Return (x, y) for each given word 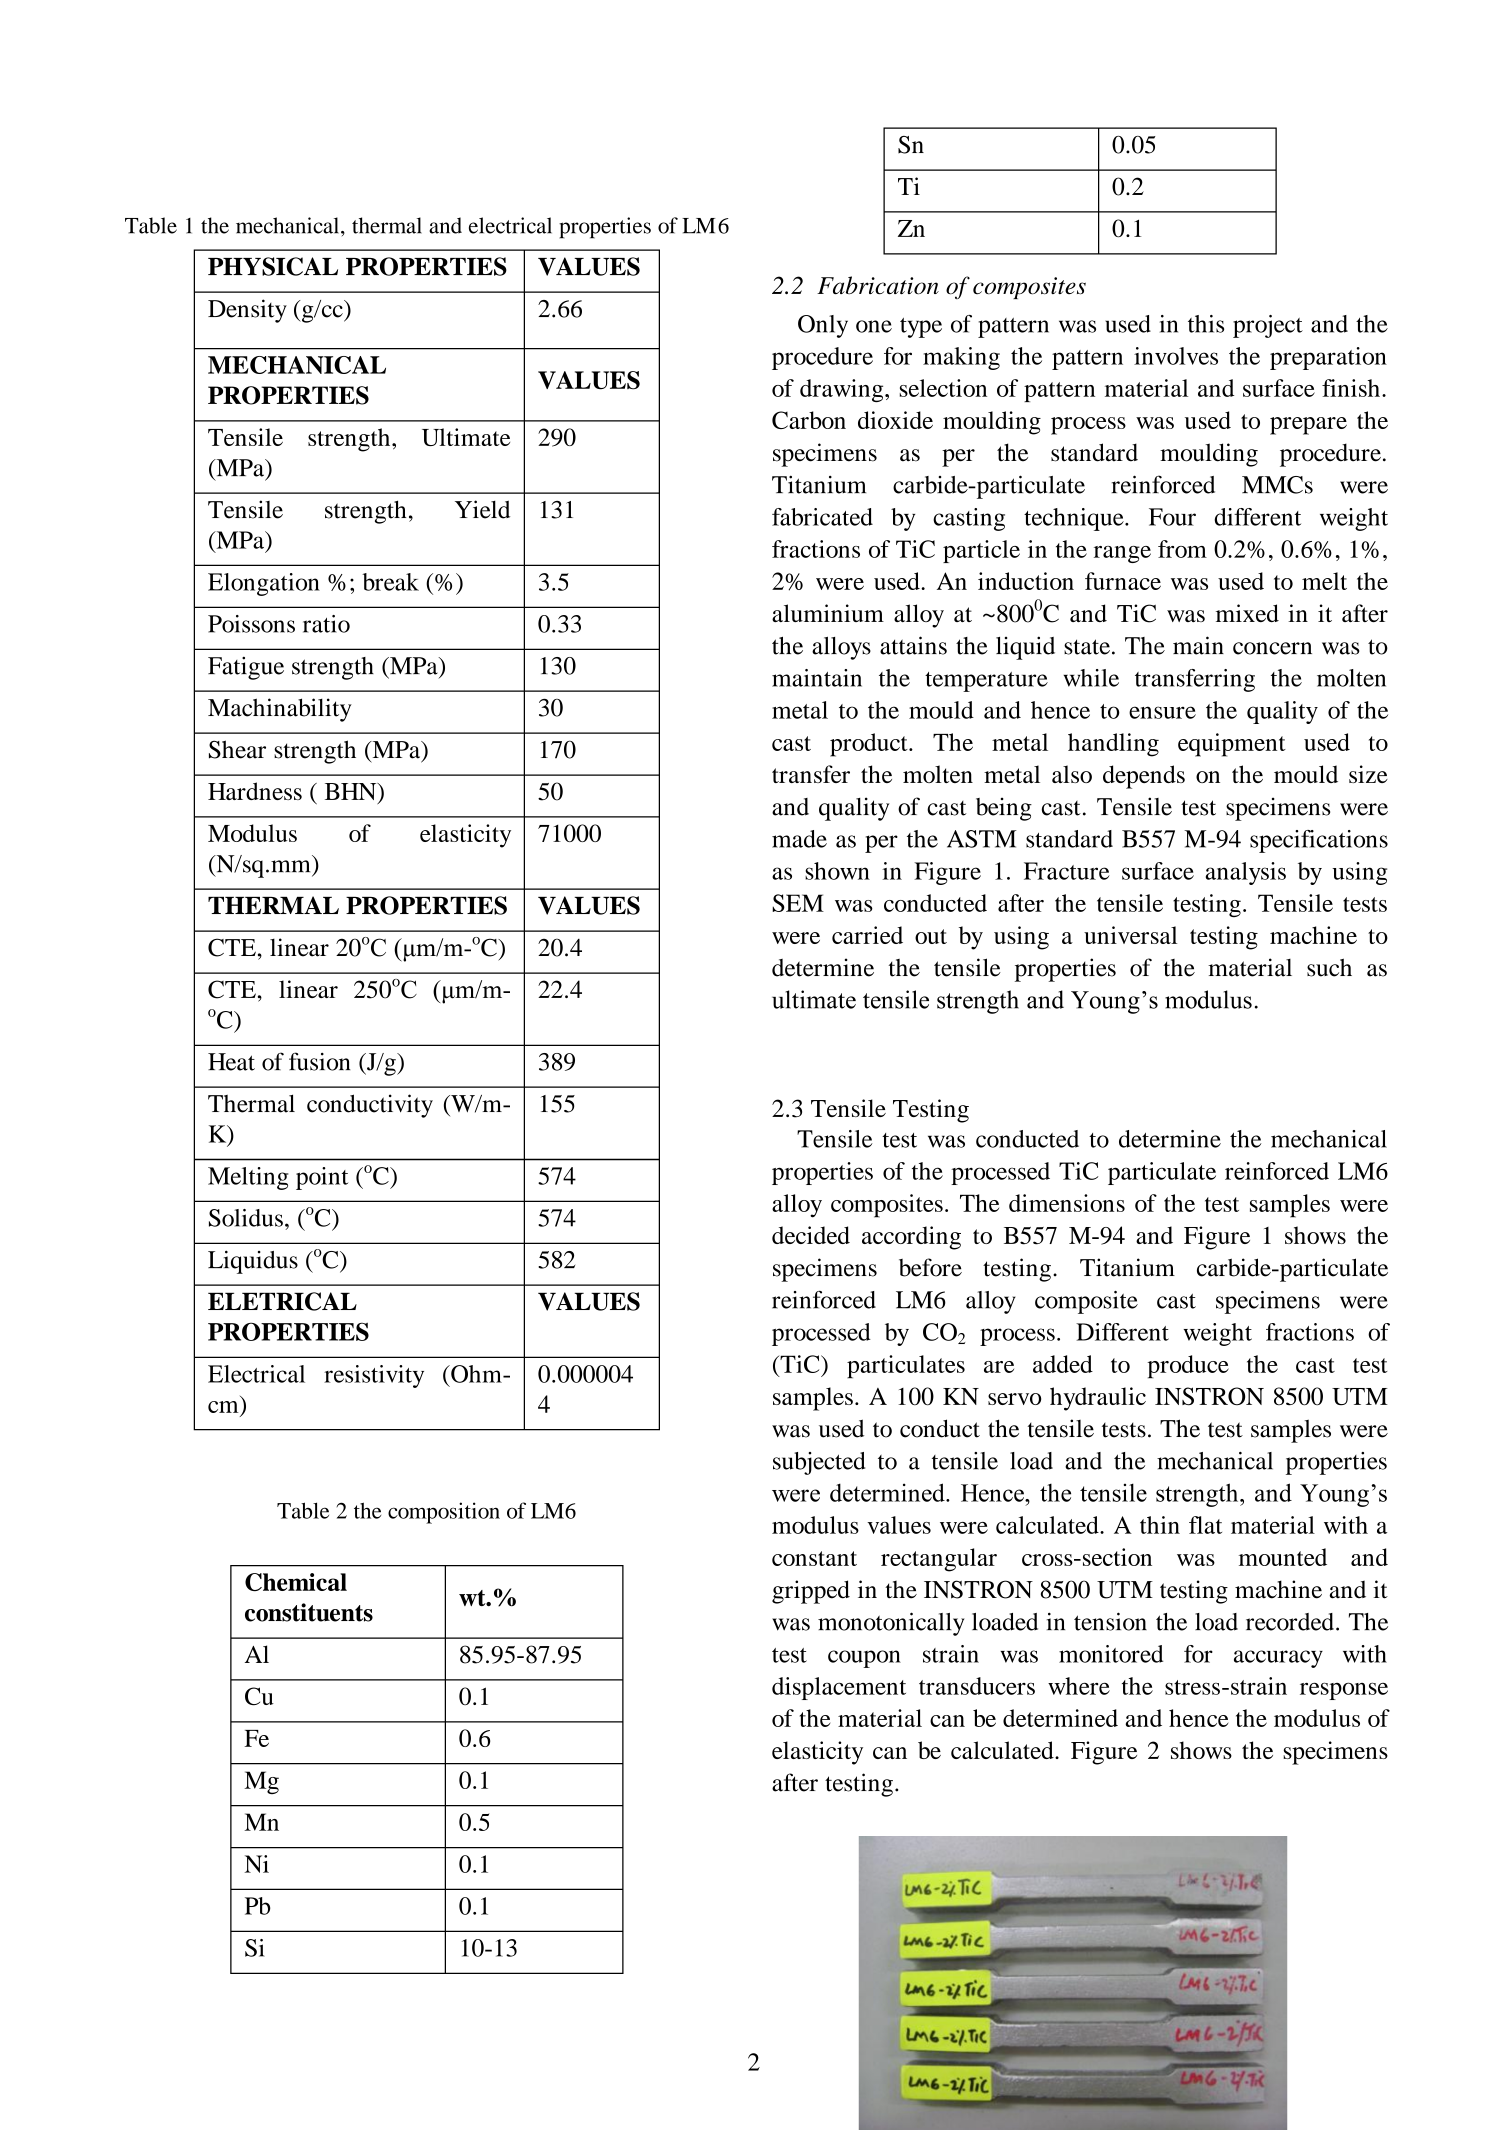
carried (867, 935)
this (1206, 324)
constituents (309, 1612)
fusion (319, 1061)
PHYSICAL (273, 266)
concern (1272, 648)
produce (1188, 1367)
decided (811, 1235)
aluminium (828, 613)
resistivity (374, 1376)
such (1329, 967)
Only (823, 326)
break (390, 582)
